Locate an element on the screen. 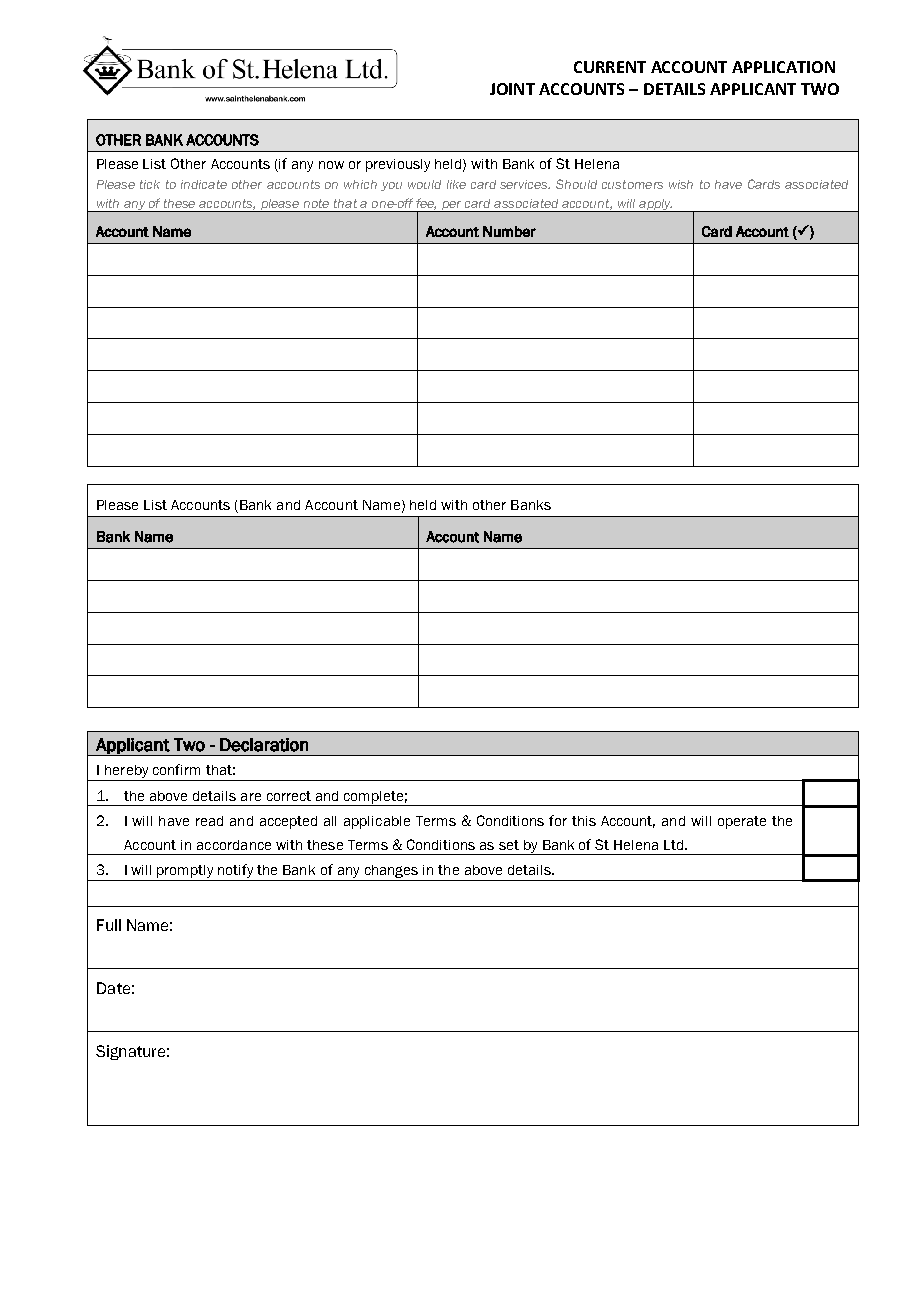  JOINT is located at coordinates (512, 89).
